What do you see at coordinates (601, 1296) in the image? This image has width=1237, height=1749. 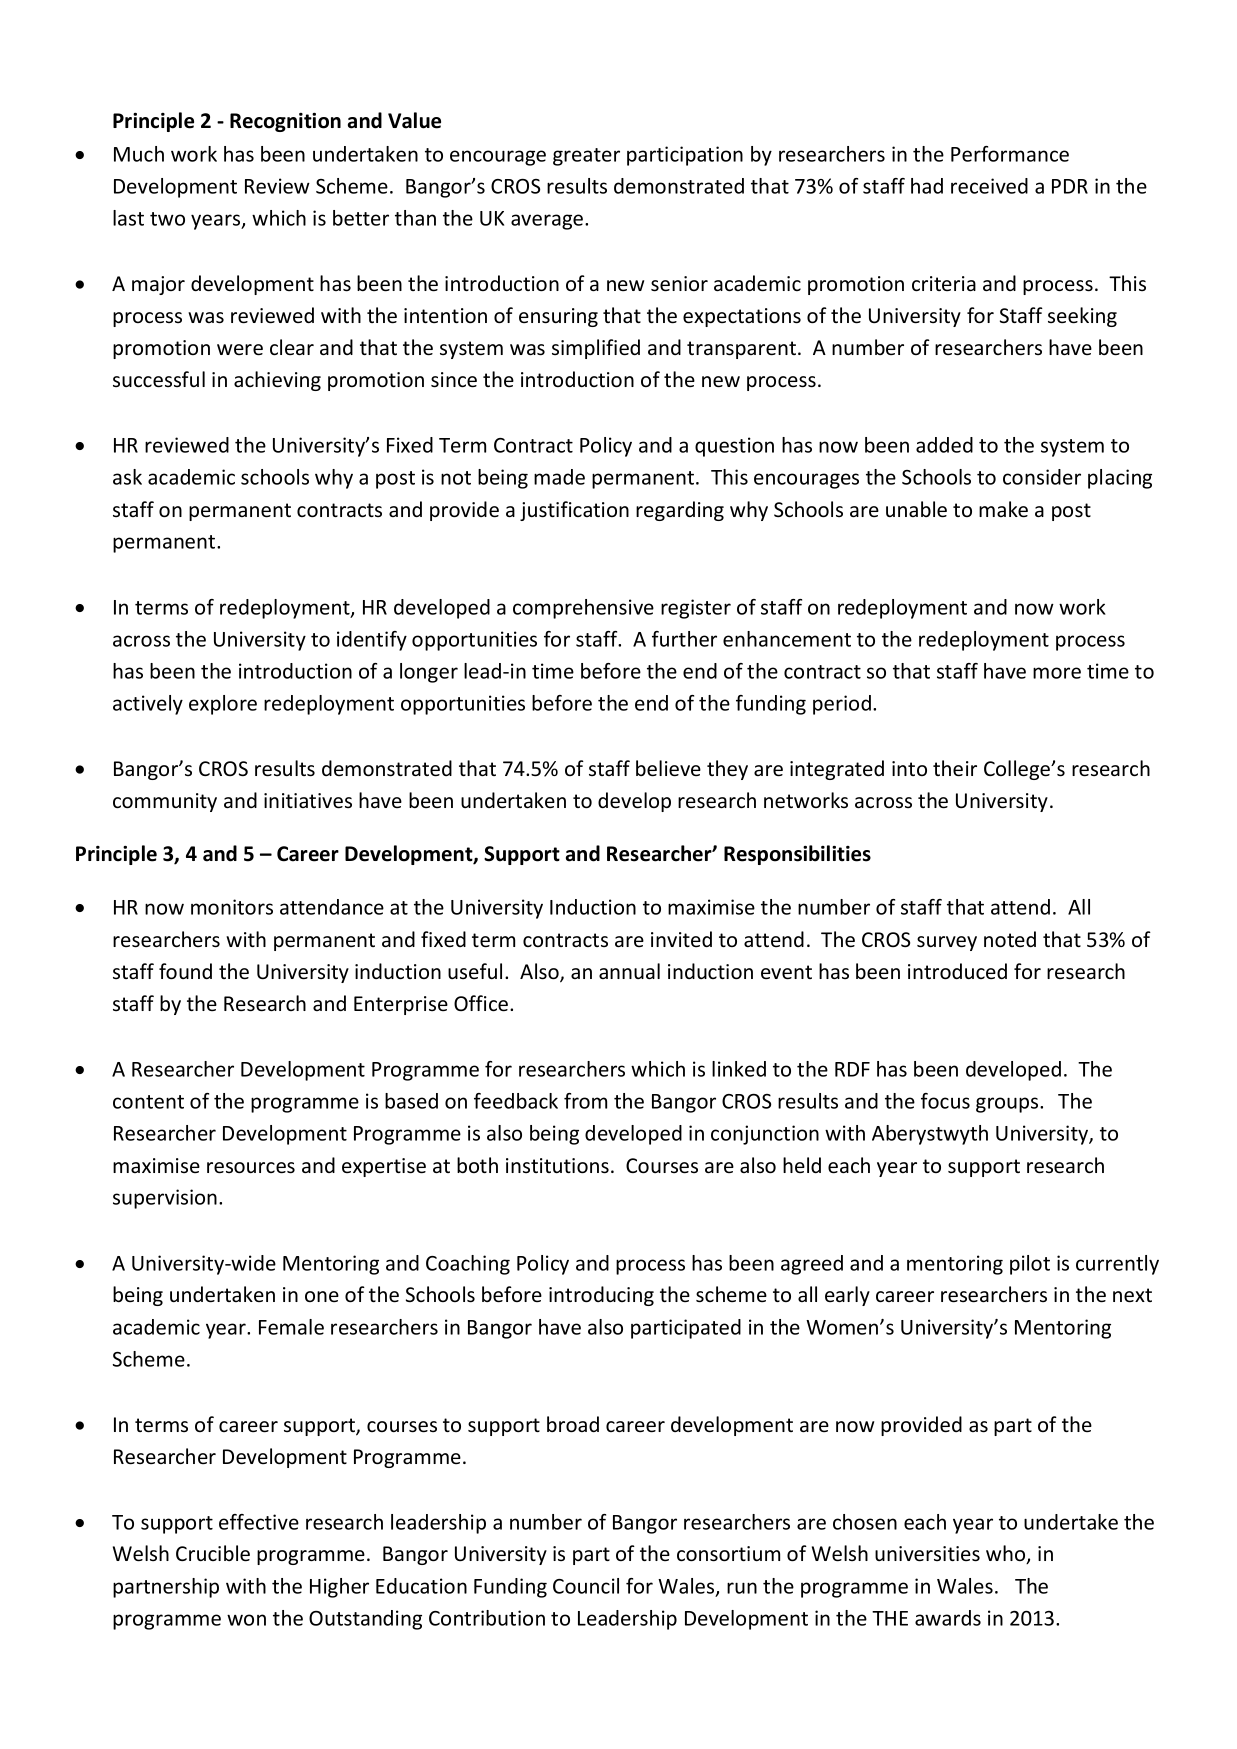 I see `introducing` at bounding box center [601, 1296].
